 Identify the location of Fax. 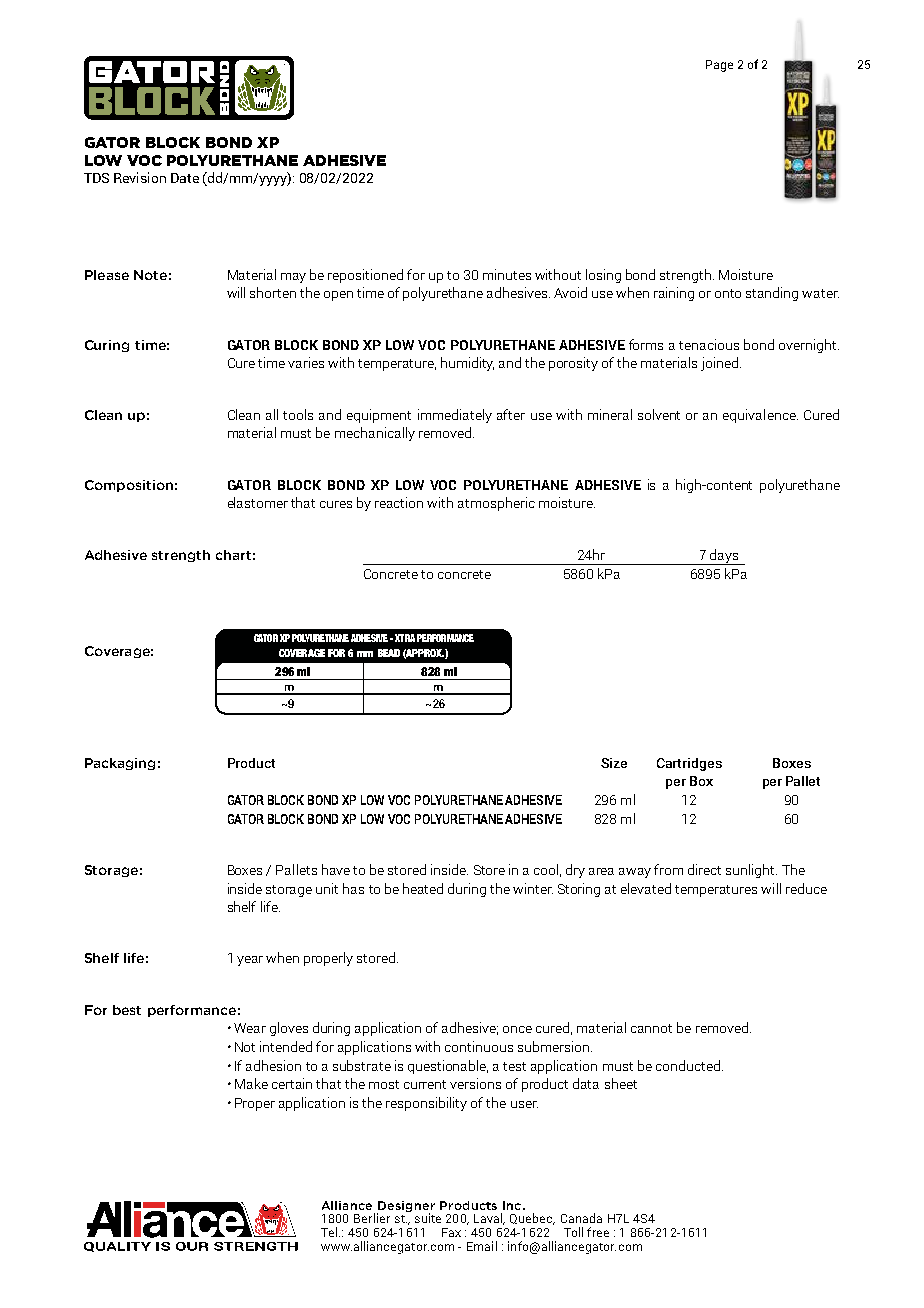
(451, 1232).
